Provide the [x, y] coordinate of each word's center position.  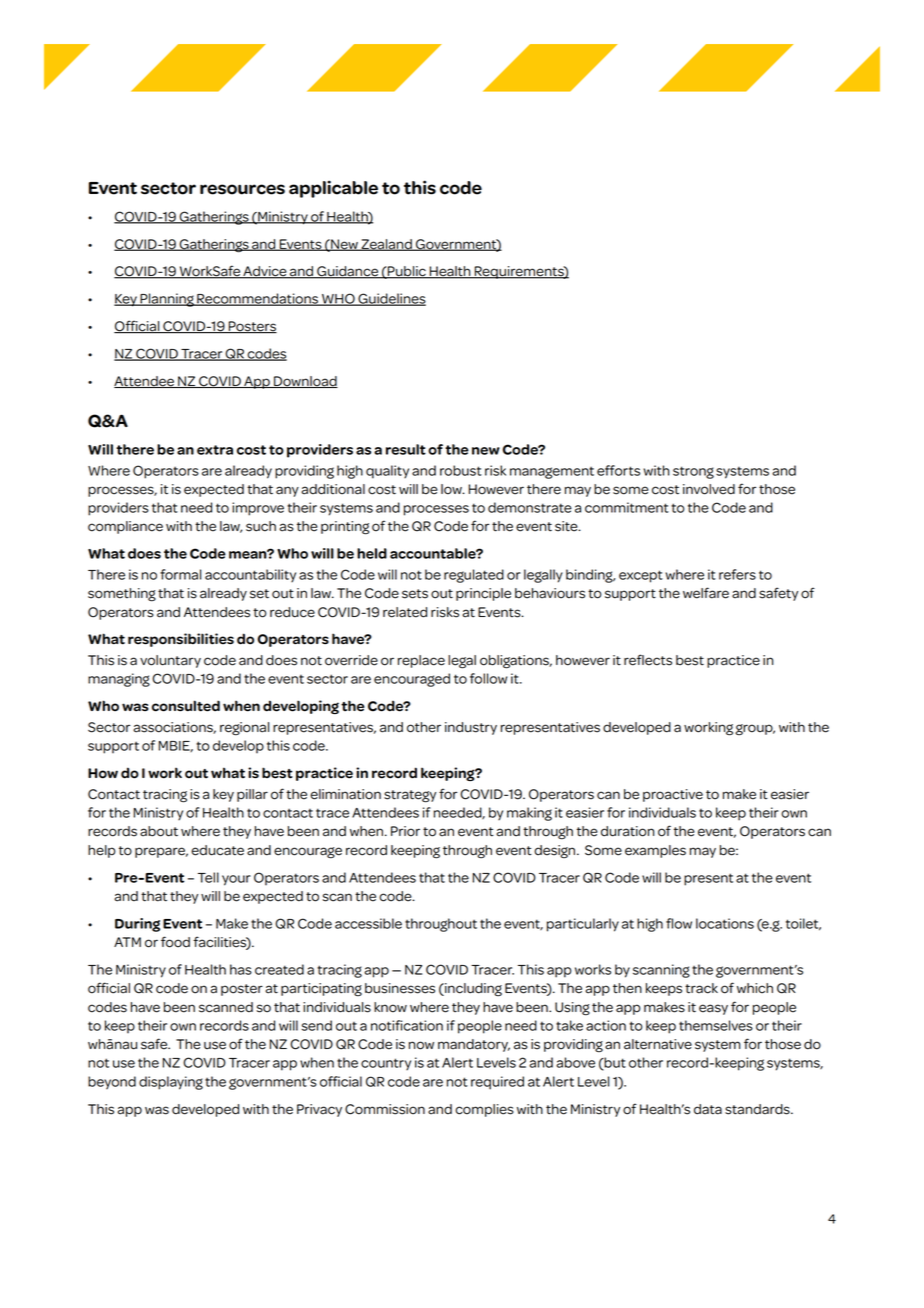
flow [679, 923]
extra [215, 450]
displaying [171, 1083]
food [175, 942]
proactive [673, 795]
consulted [186, 706]
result [406, 449]
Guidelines [391, 299]
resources [242, 189]
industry [471, 728]
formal [180, 574]
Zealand [386, 245]
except [641, 576]
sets [415, 594]
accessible [368, 923]
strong [693, 472]
